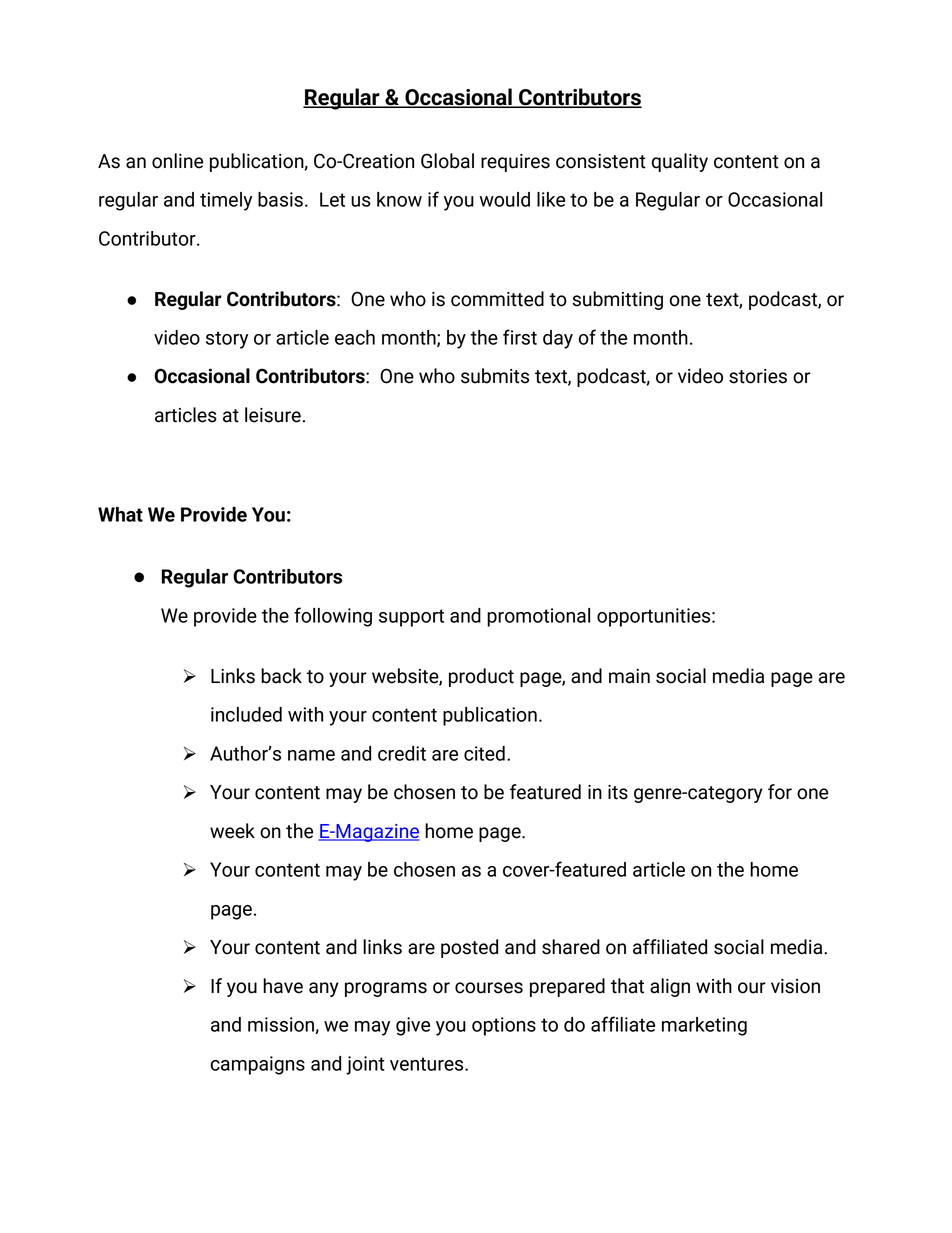 The image size is (952, 1233). What do you see at coordinates (704, 1026) in the document?
I see `marketing` at bounding box center [704, 1026].
